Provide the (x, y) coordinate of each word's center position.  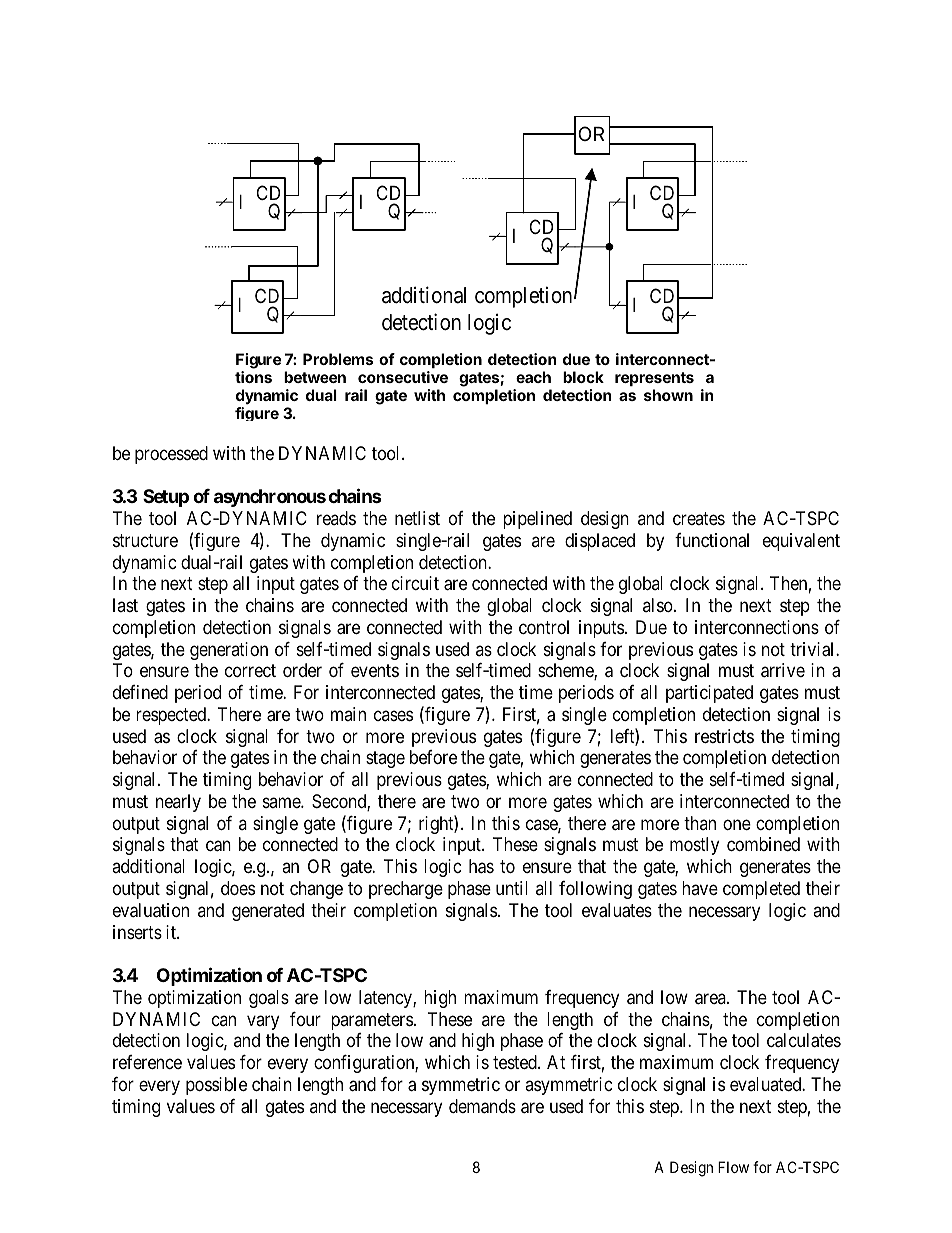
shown (668, 395)
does (238, 888)
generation (229, 651)
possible (216, 1086)
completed (761, 890)
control (544, 627)
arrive (783, 670)
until (512, 888)
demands (482, 1106)
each (533, 377)
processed (171, 455)
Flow (733, 1167)
